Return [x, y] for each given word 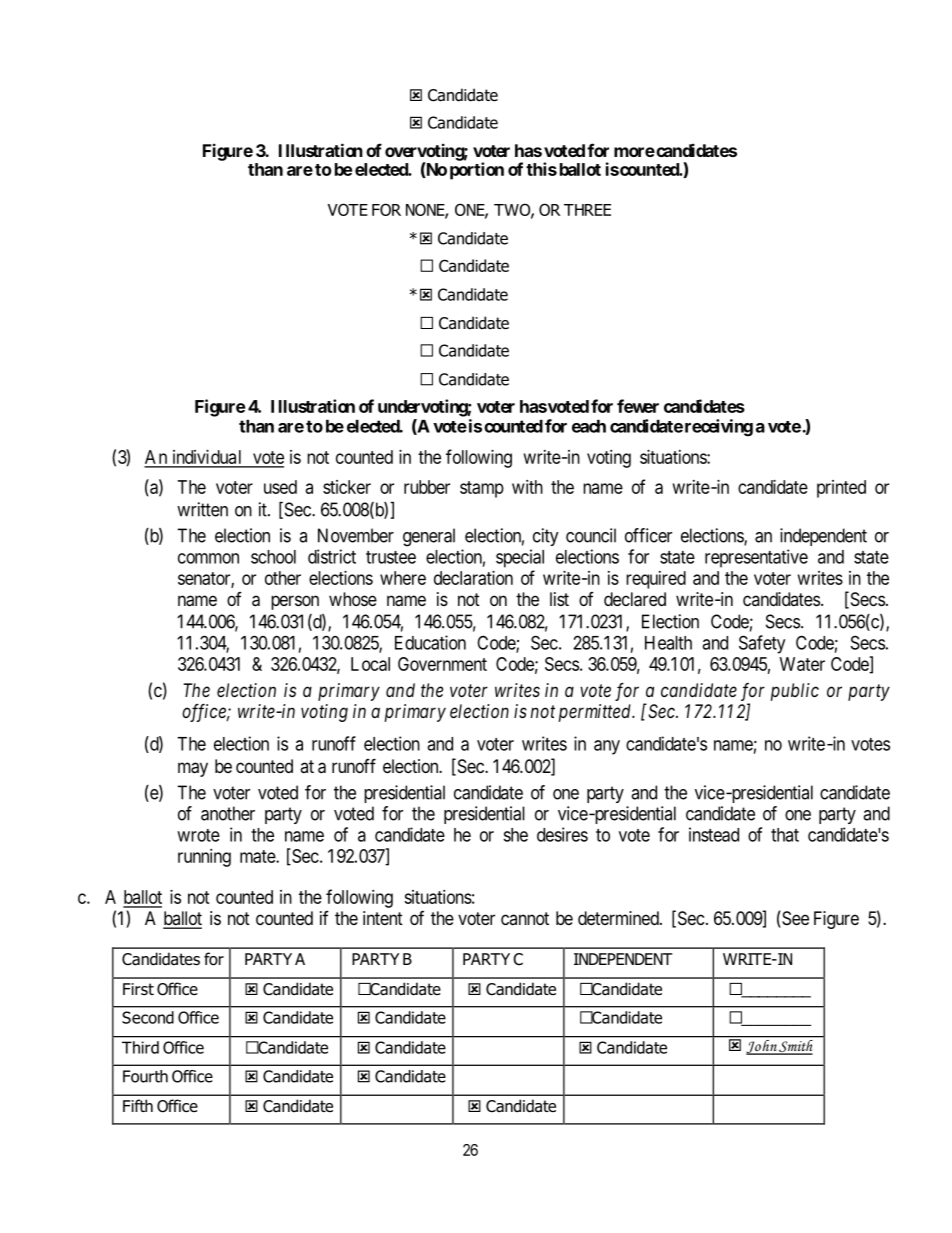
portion [477, 171]
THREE [587, 210]
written [202, 509]
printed [841, 489]
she [515, 835]
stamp [482, 489]
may [193, 769]
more [634, 152]
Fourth [145, 1076]
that [785, 835]
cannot [525, 918]
